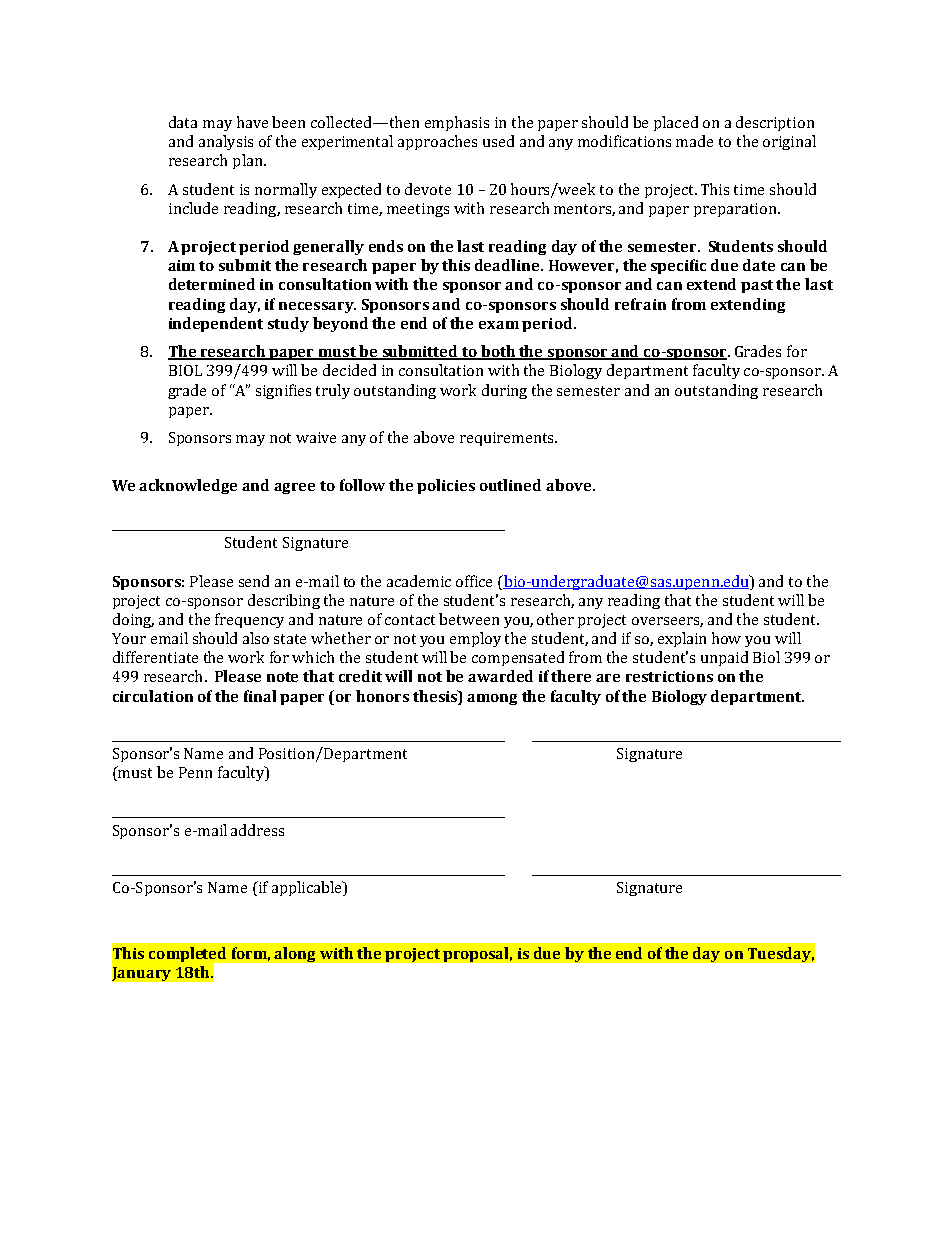 This screenshot has width=952, height=1233. I want to click on differentiate, so click(155, 657).
